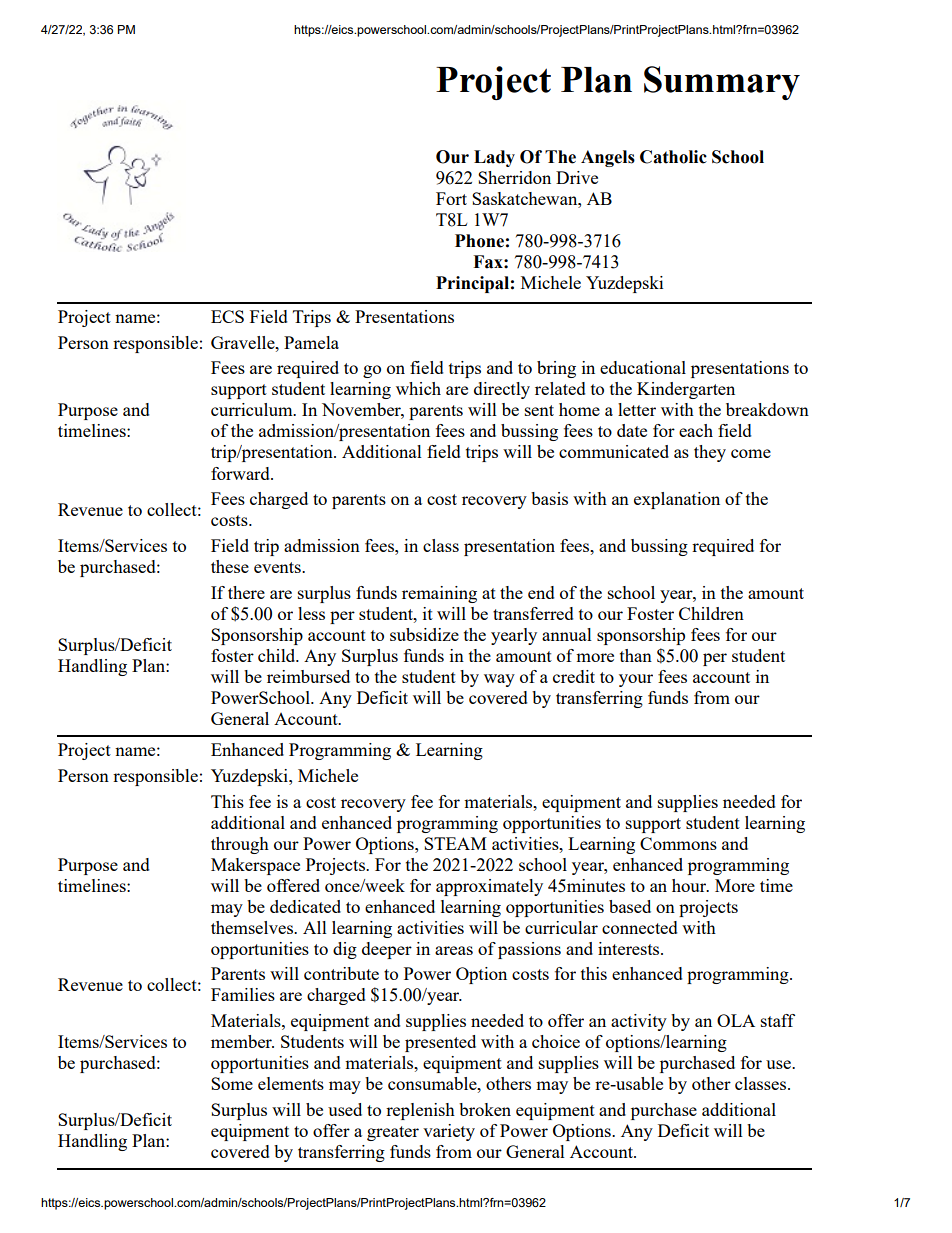  Describe the element at coordinates (494, 158) in the screenshot. I see `Lady` at that location.
